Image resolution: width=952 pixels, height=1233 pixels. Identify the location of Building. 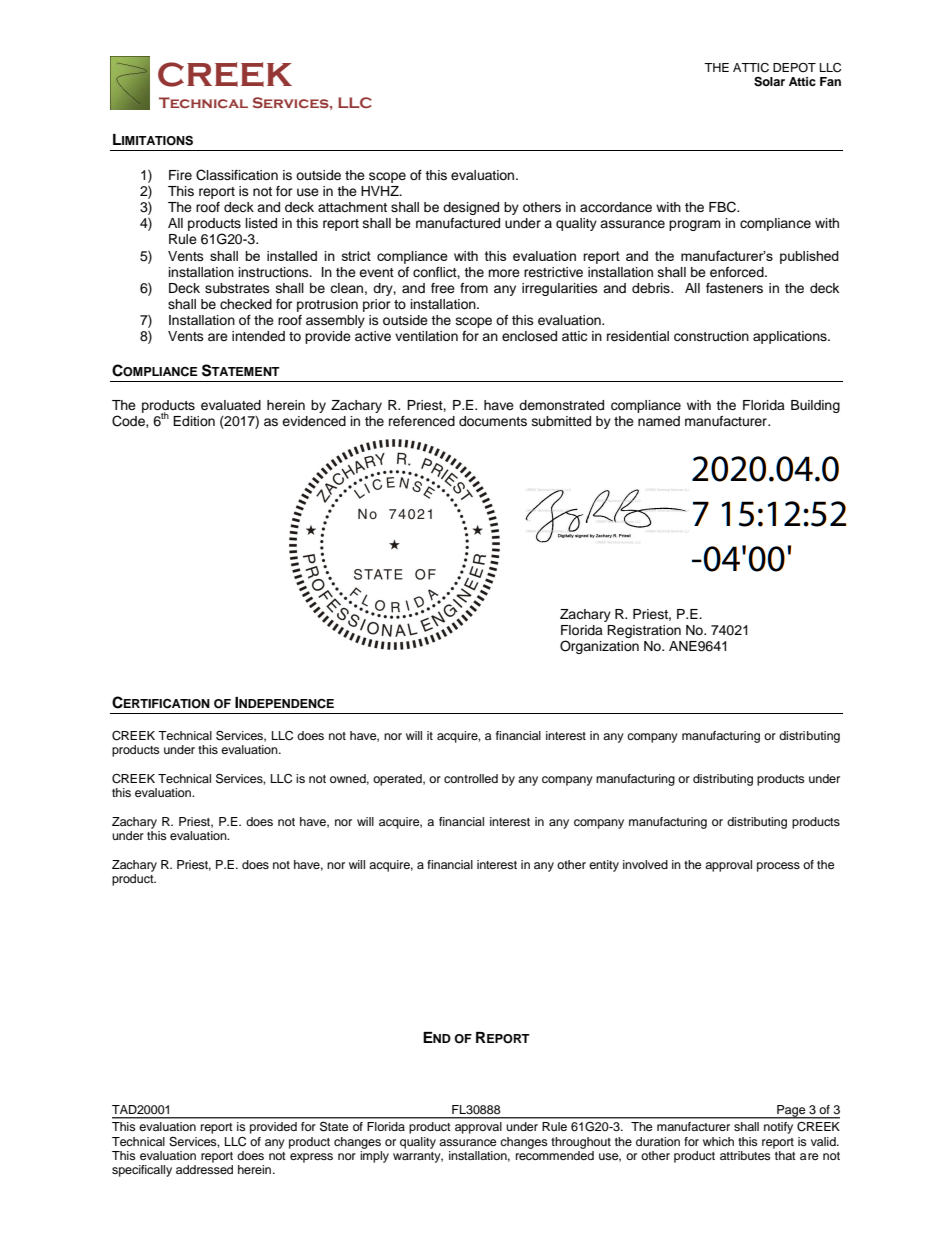
(815, 406).
